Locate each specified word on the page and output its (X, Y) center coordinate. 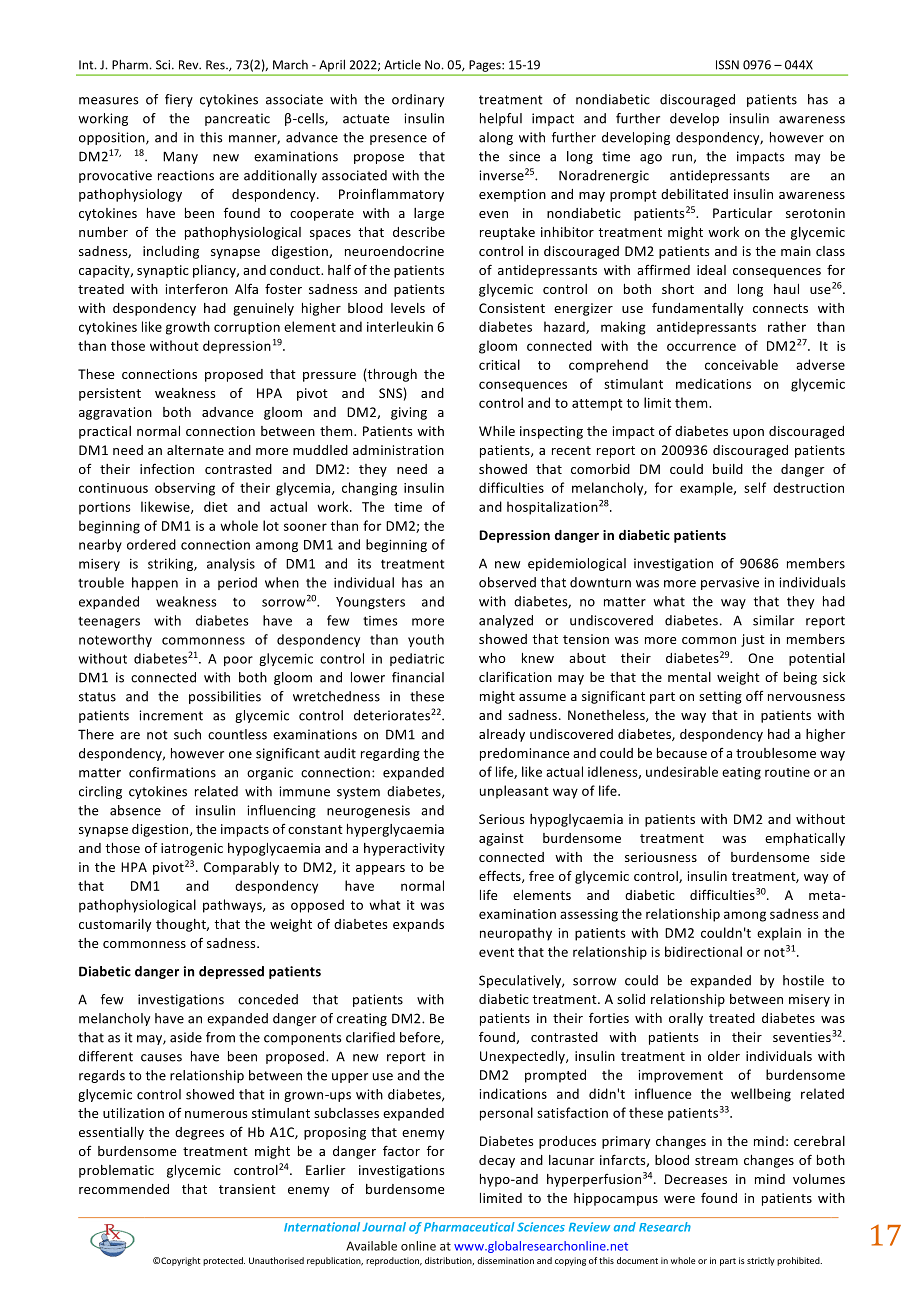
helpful (501, 119)
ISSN (727, 65)
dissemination (505, 1260)
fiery (179, 100)
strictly (761, 1261)
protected (224, 1261)
